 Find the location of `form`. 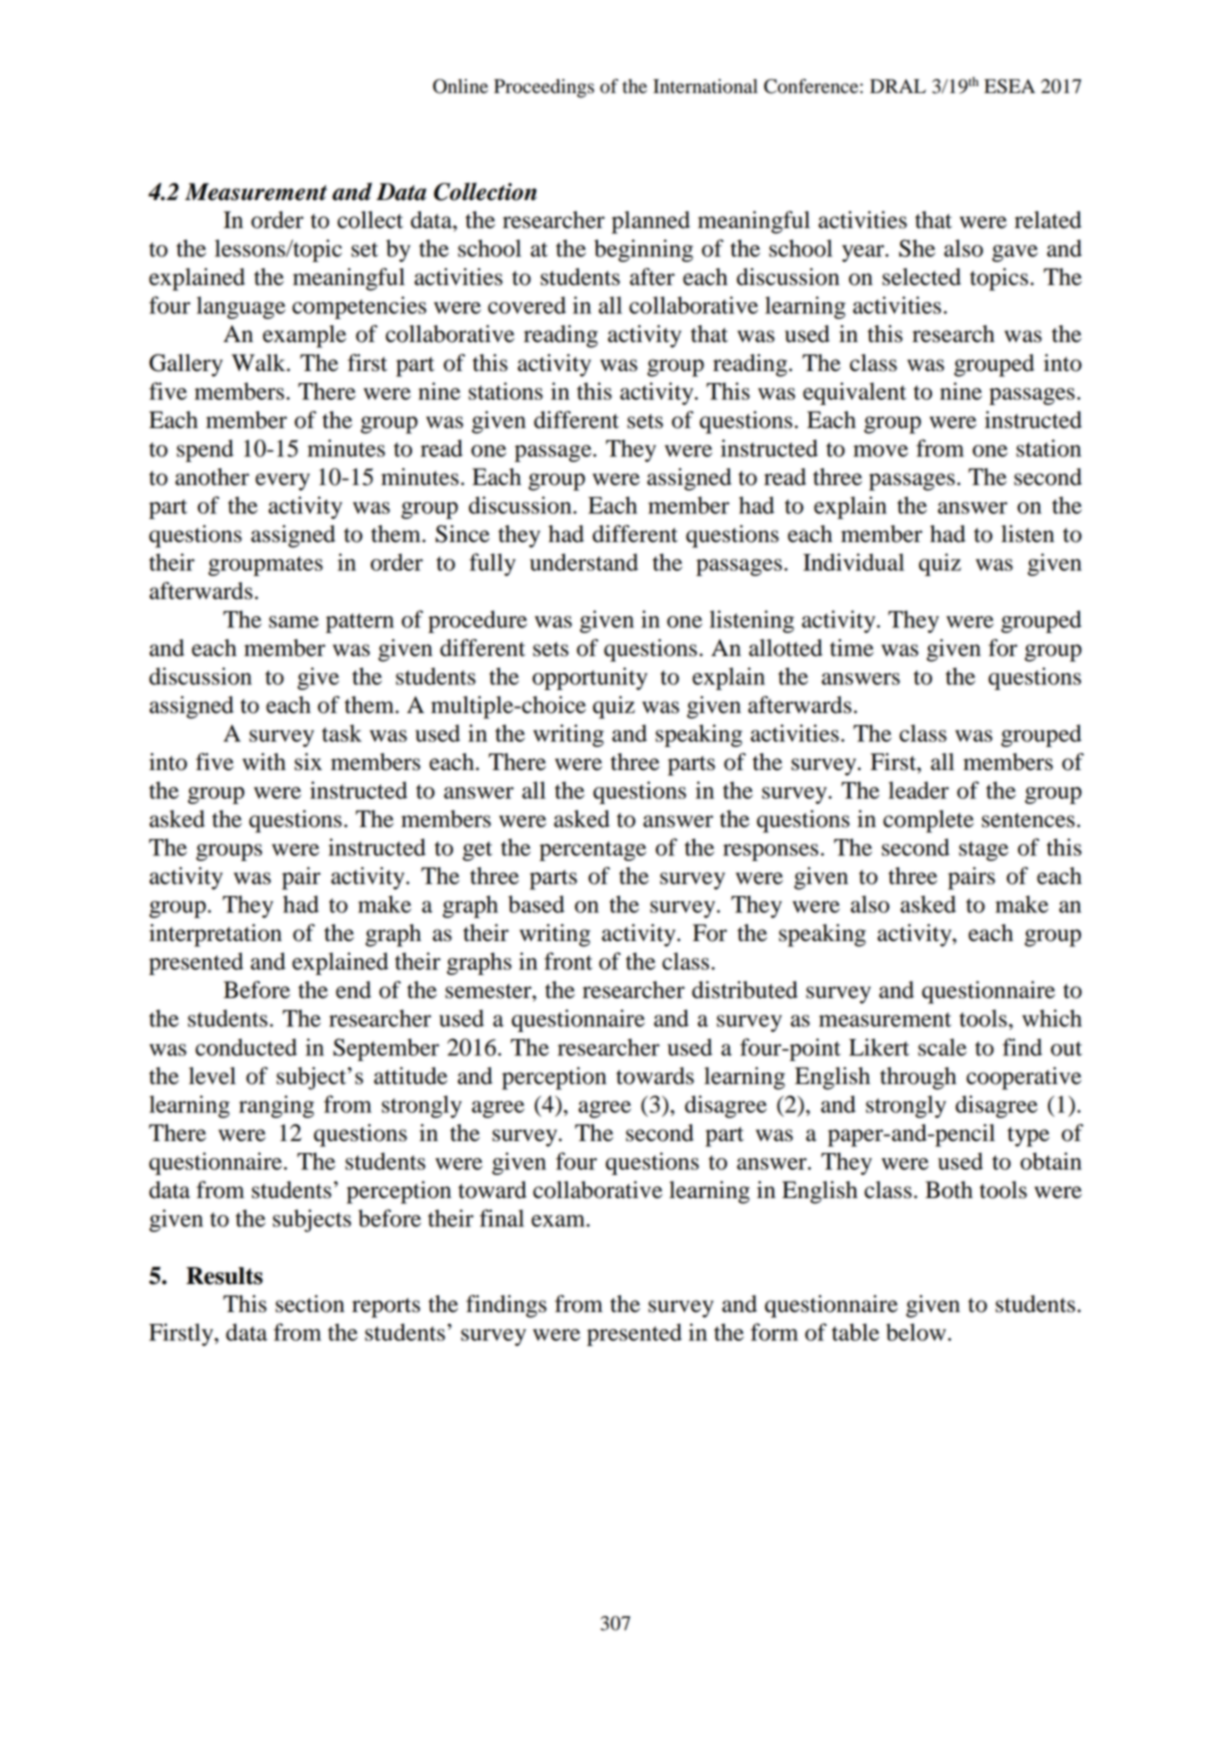

form is located at coordinates (774, 1332).
